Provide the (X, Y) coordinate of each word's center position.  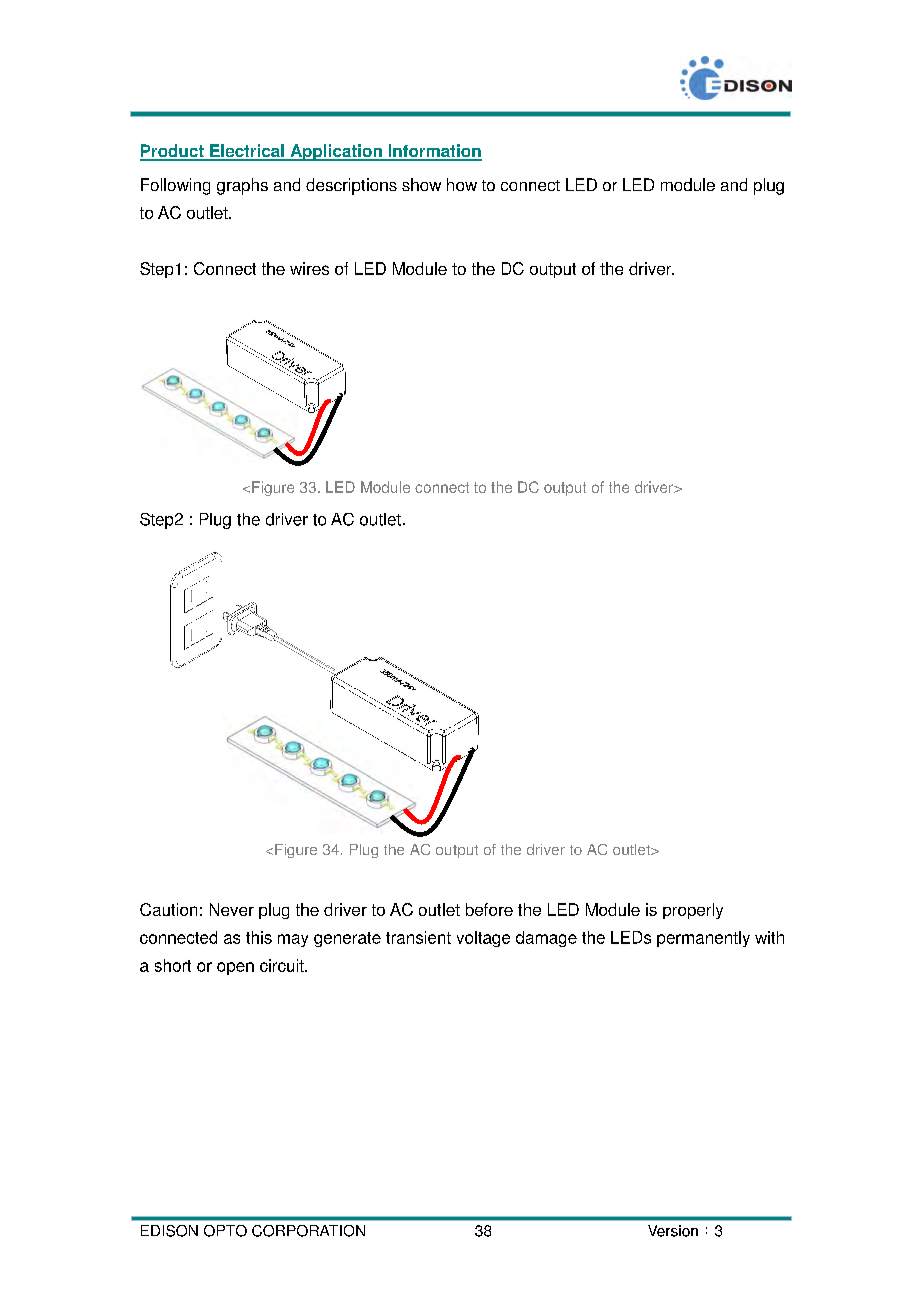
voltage (483, 939)
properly (693, 911)
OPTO (225, 1231)
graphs (242, 186)
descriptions (351, 186)
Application (336, 152)
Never (232, 909)
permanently (703, 939)
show (421, 184)
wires (309, 268)
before (489, 909)
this (259, 937)
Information (434, 152)
